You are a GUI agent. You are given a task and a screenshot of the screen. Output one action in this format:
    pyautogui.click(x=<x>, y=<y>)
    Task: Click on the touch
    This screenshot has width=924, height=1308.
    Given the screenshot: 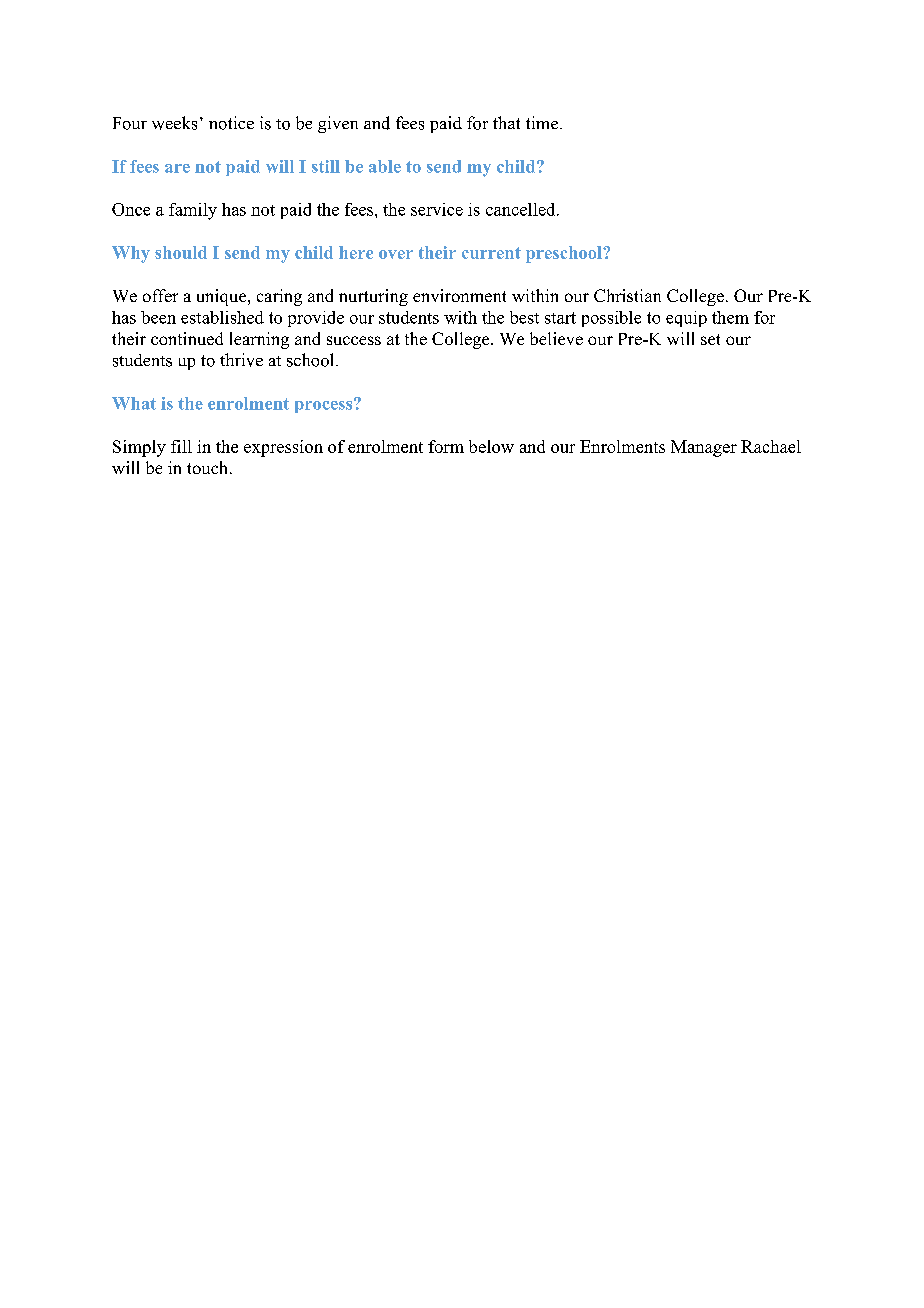 What is the action you would take?
    pyautogui.click(x=209, y=467)
